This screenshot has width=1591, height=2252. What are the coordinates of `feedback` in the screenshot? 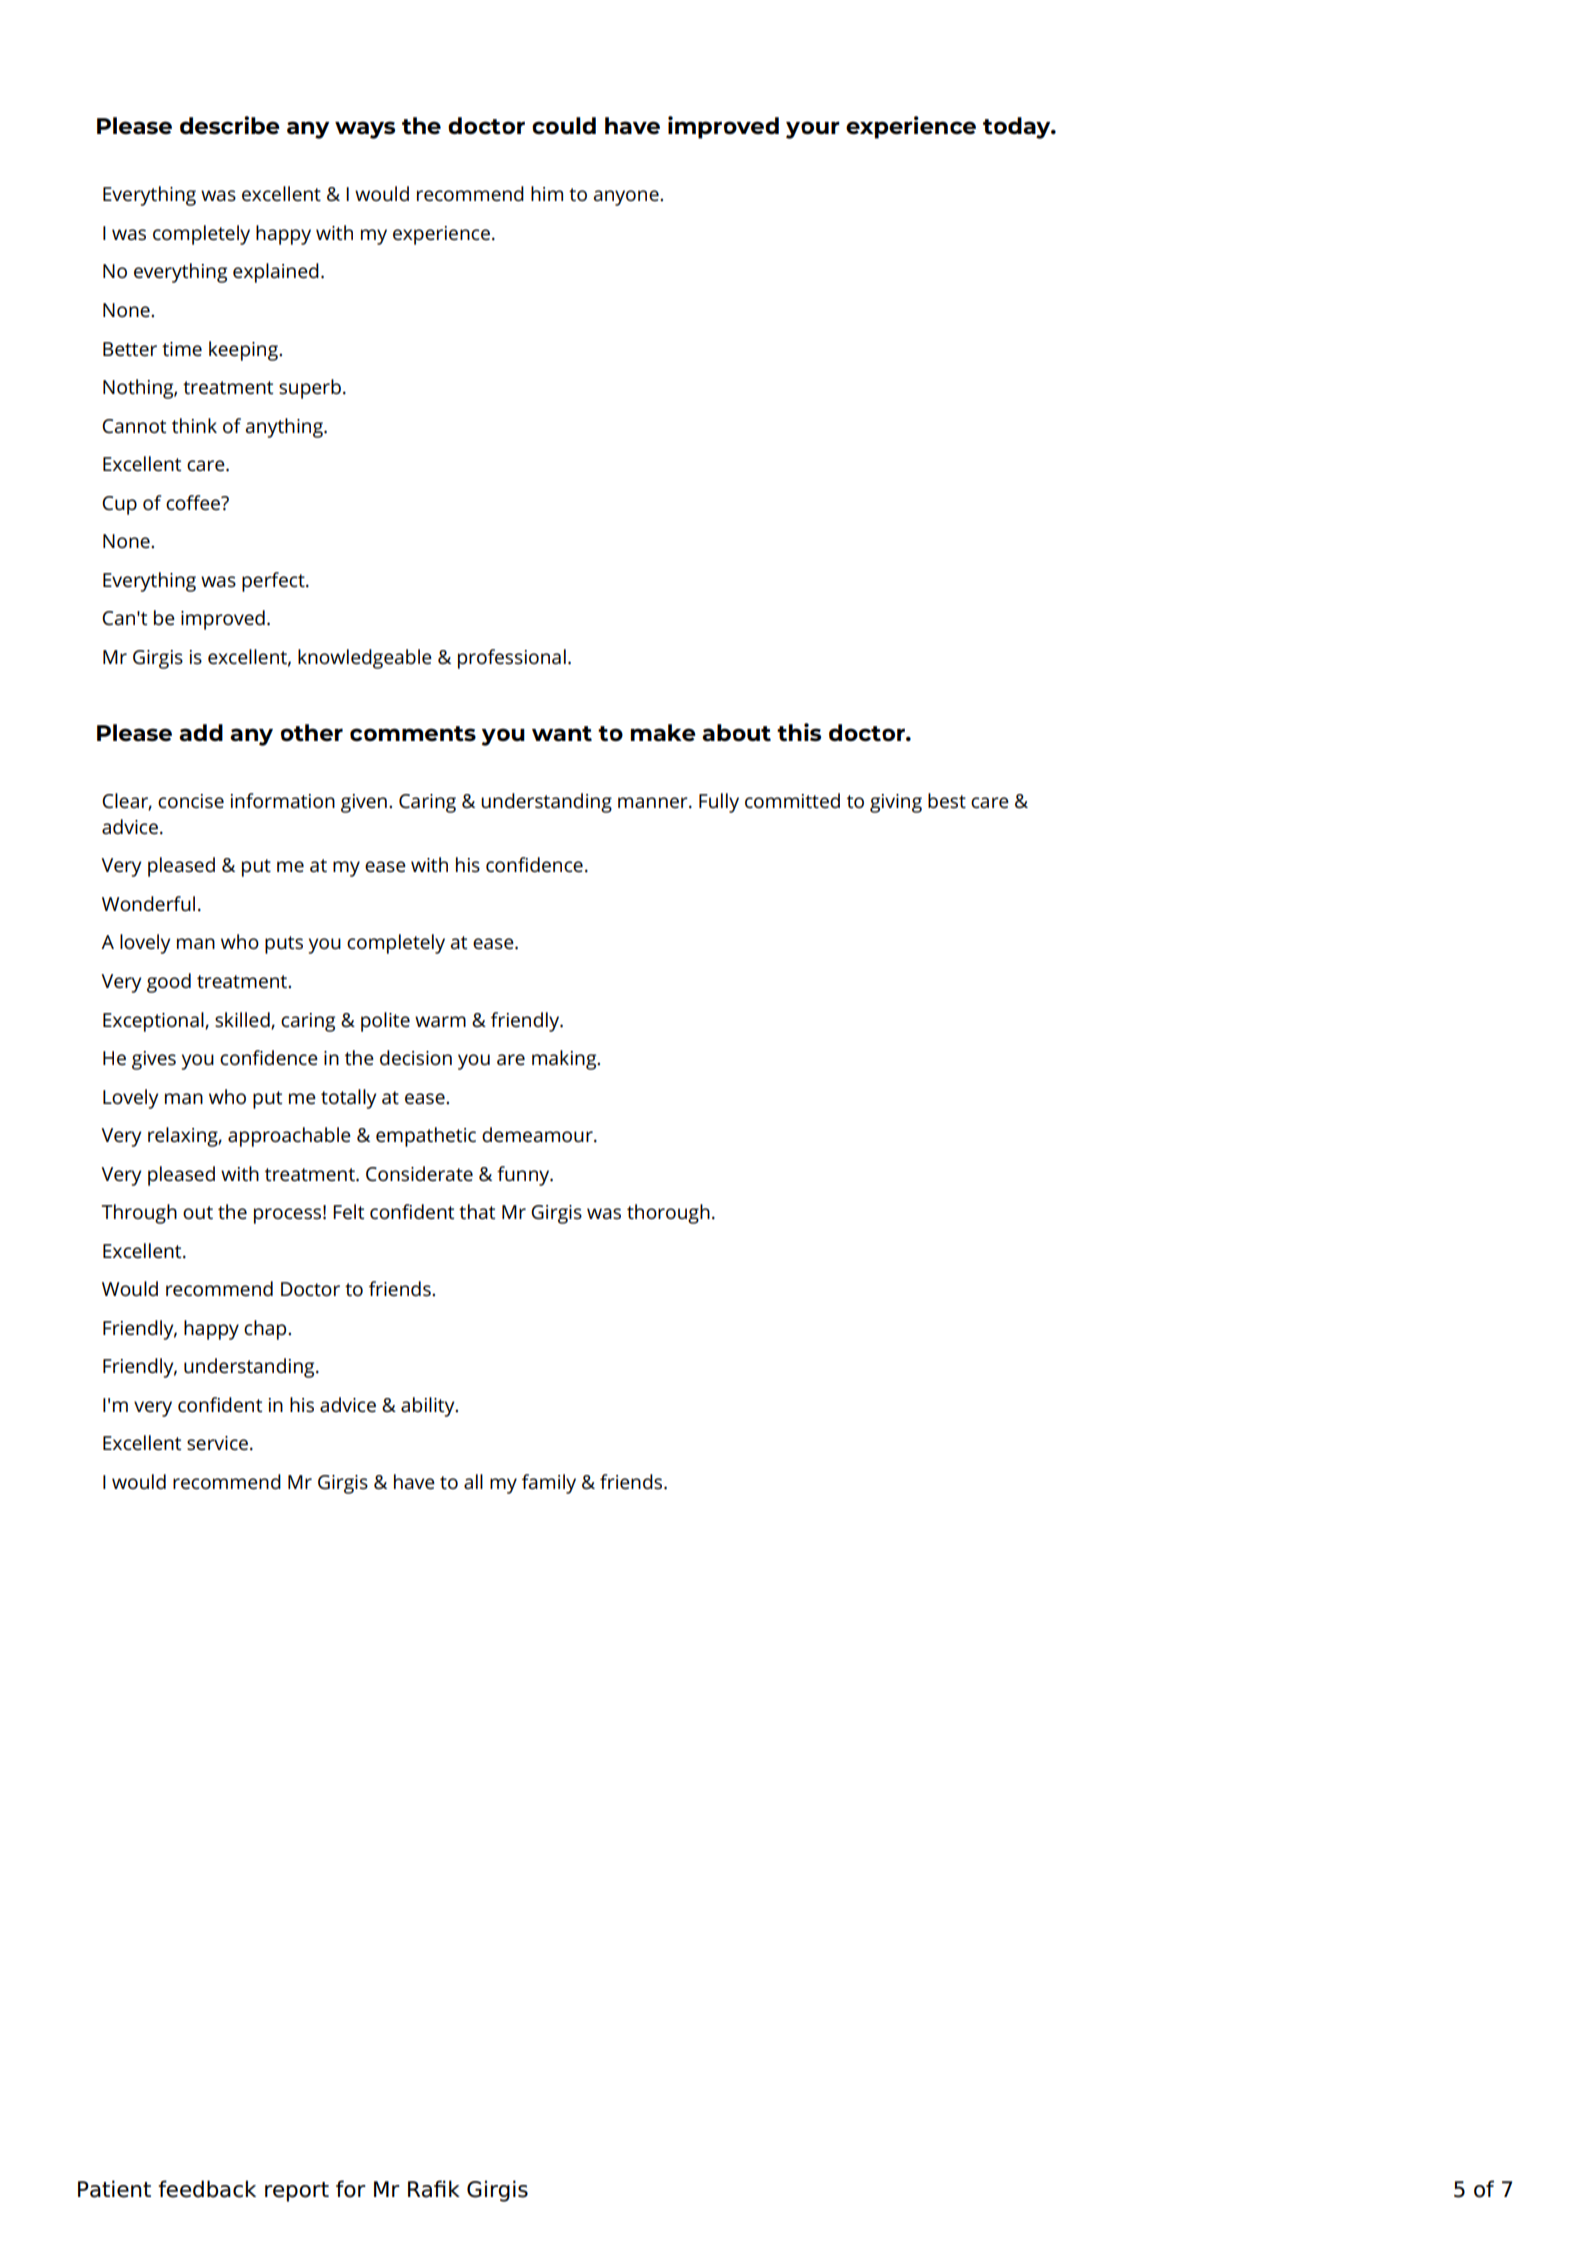 It's located at (207, 2189).
